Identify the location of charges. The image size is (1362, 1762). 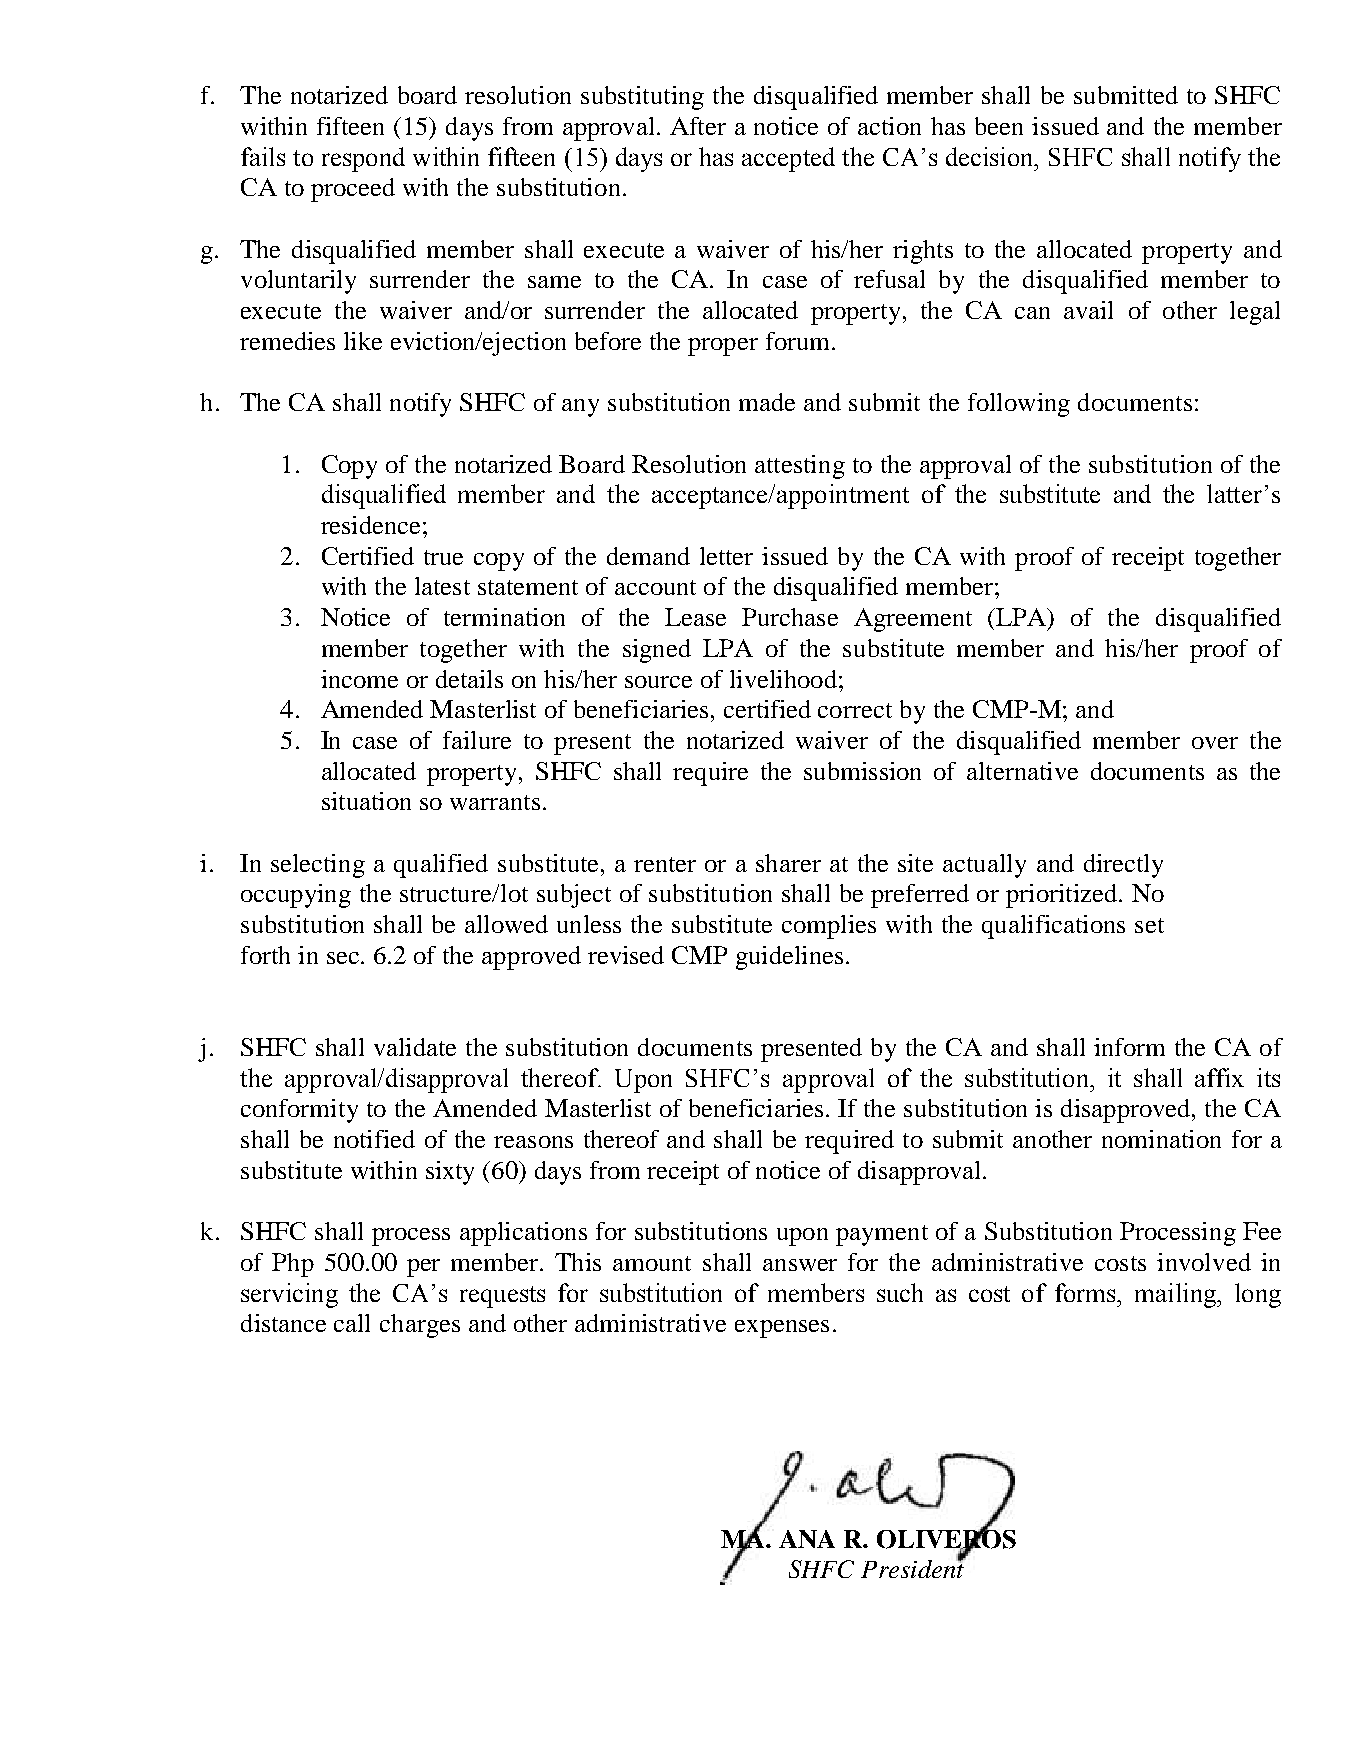
(420, 1326).
